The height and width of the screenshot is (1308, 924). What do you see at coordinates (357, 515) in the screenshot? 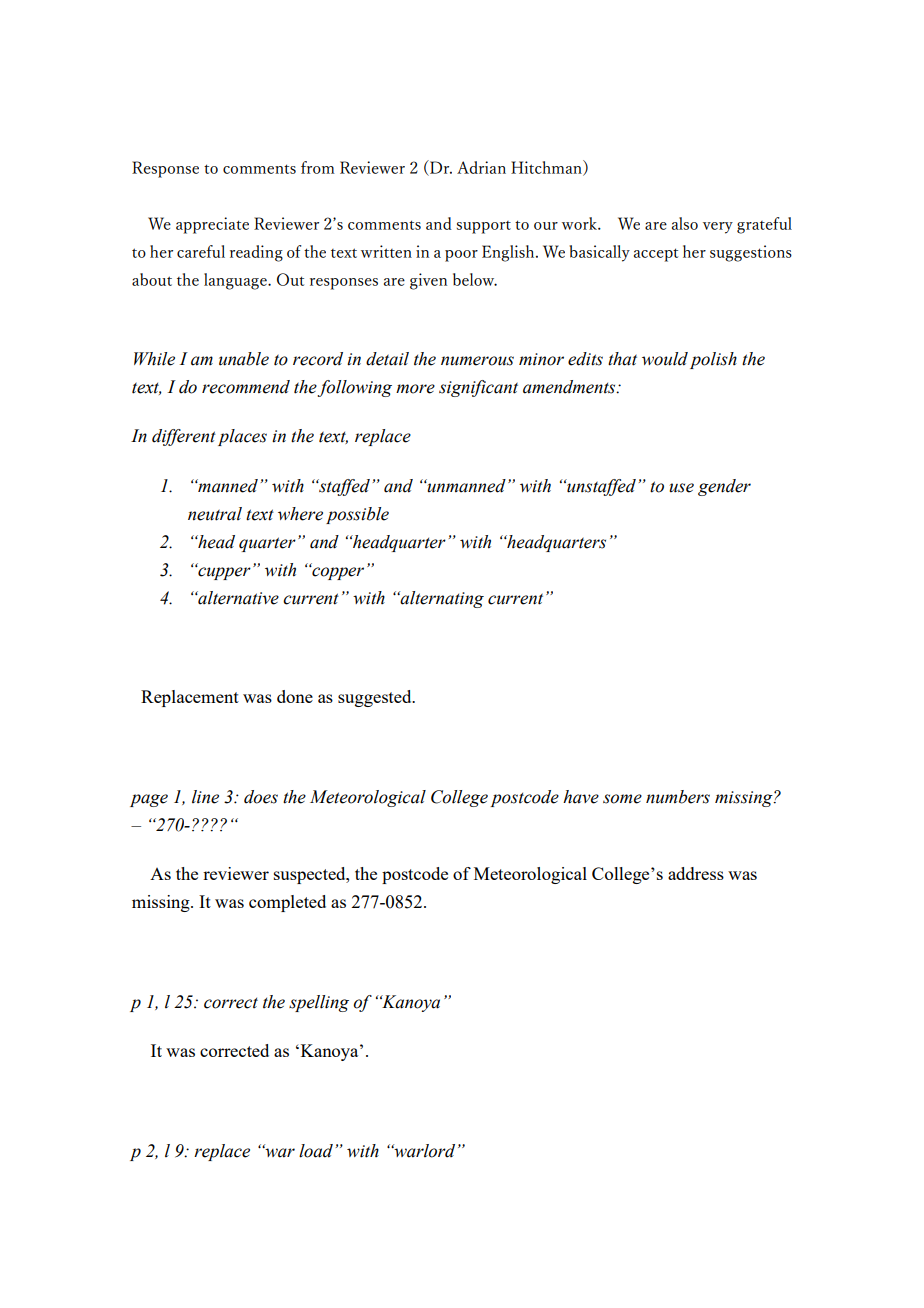
I see `possible` at bounding box center [357, 515].
